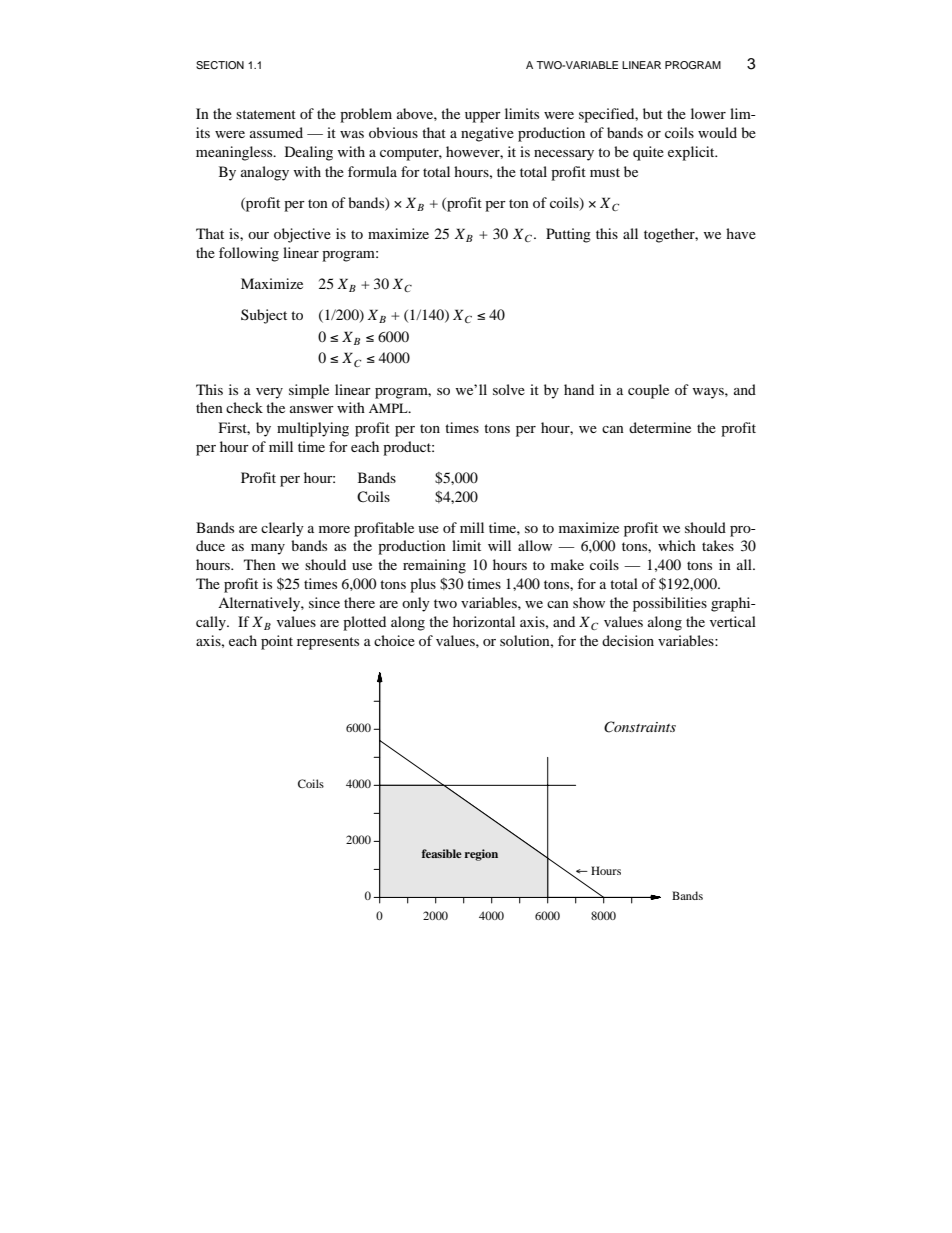 The width and height of the page is (952, 1233). I want to click on Putting, so click(568, 235).
